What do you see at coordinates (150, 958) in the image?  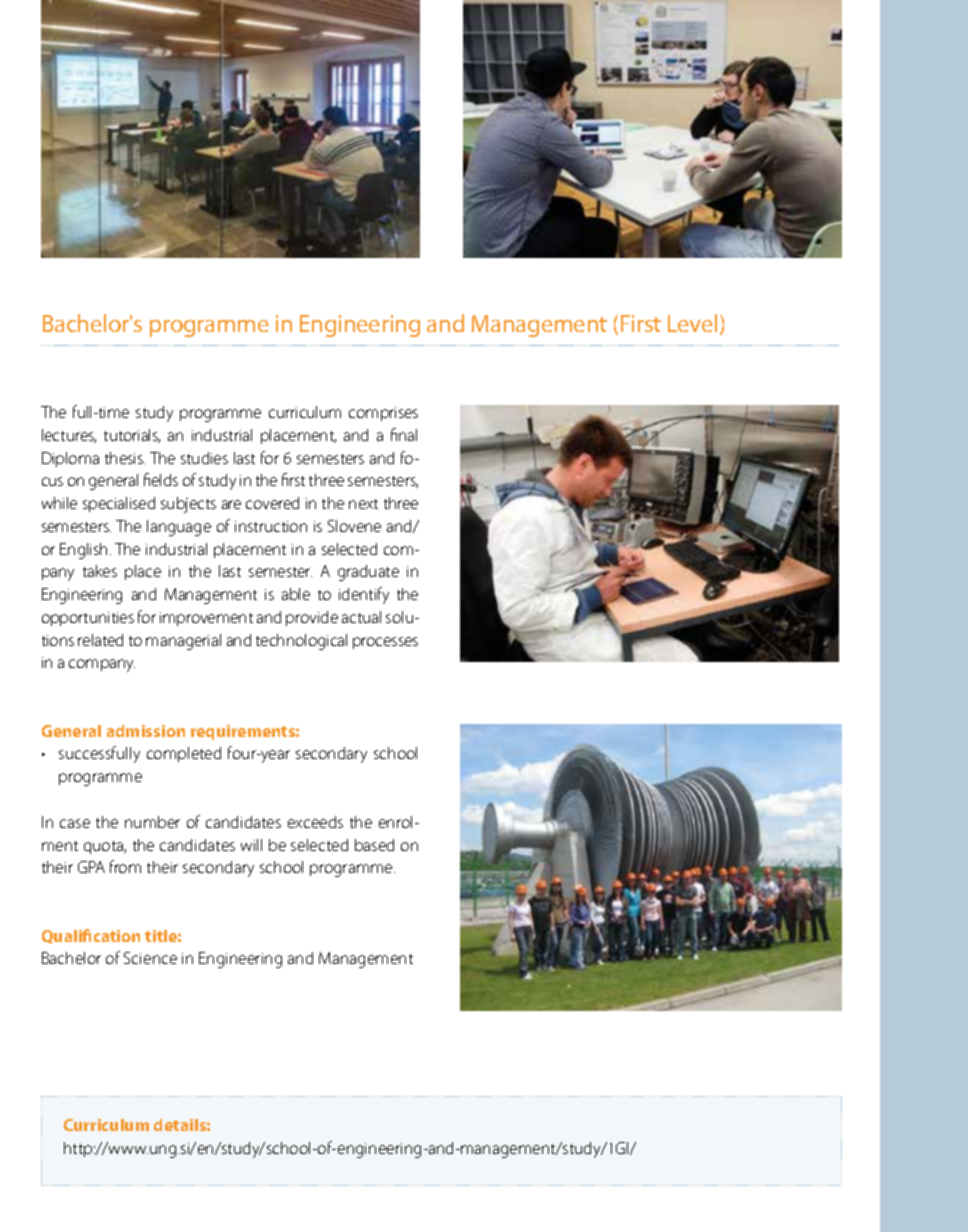 I see `Science` at bounding box center [150, 958].
